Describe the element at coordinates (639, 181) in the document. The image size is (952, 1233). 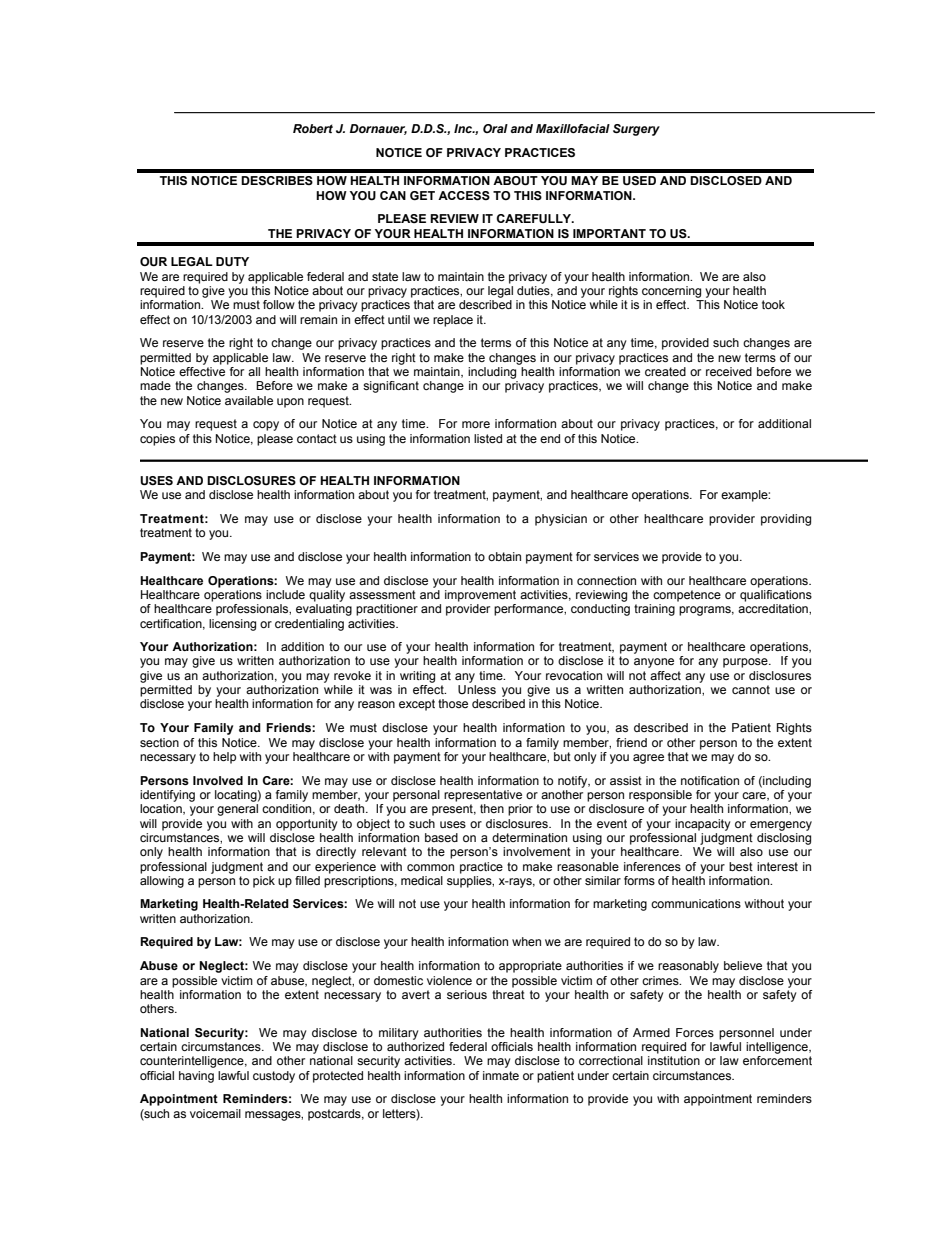
I see `USED` at that location.
